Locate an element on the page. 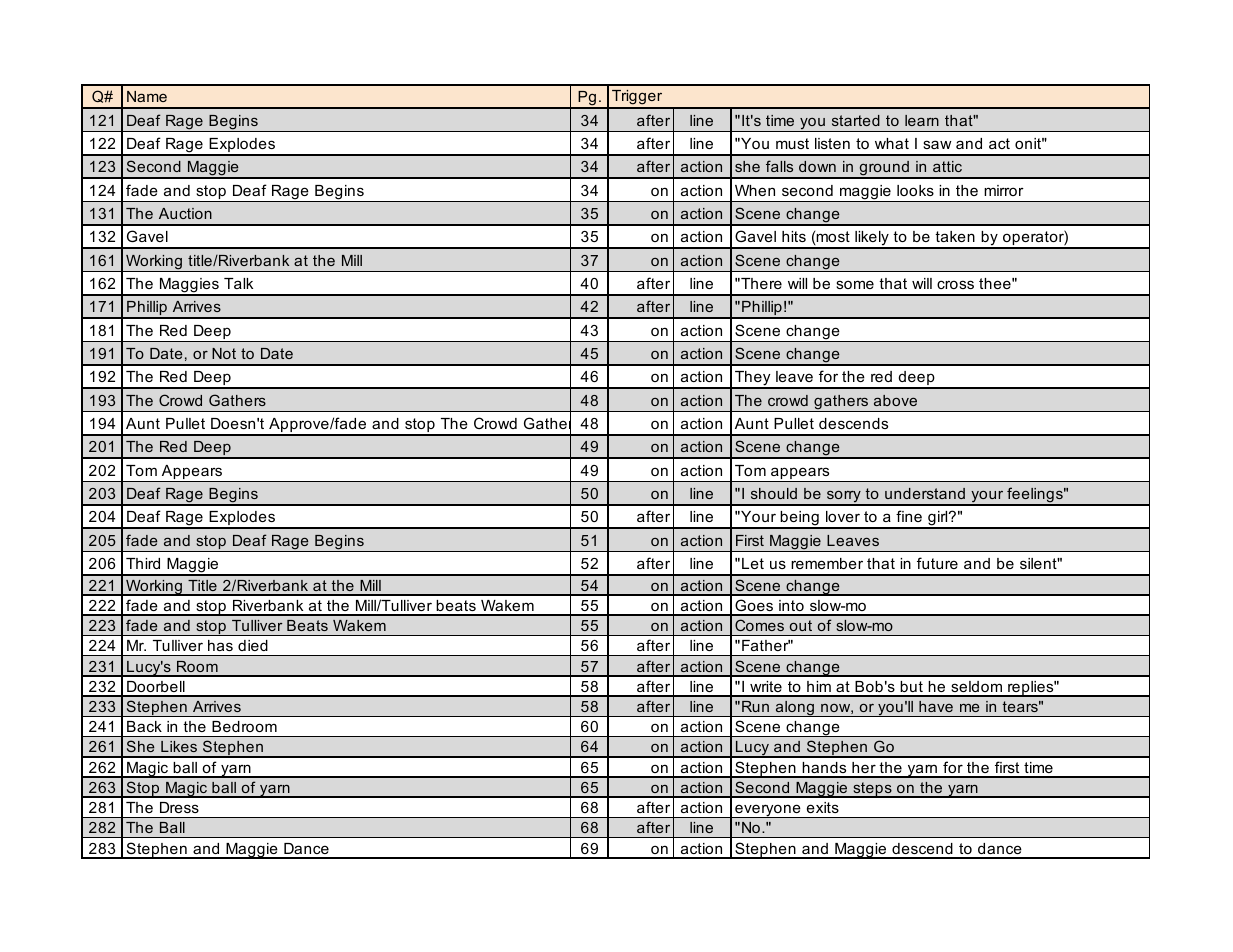 This page has width=1233, height=952. Name is located at coordinates (147, 96).
